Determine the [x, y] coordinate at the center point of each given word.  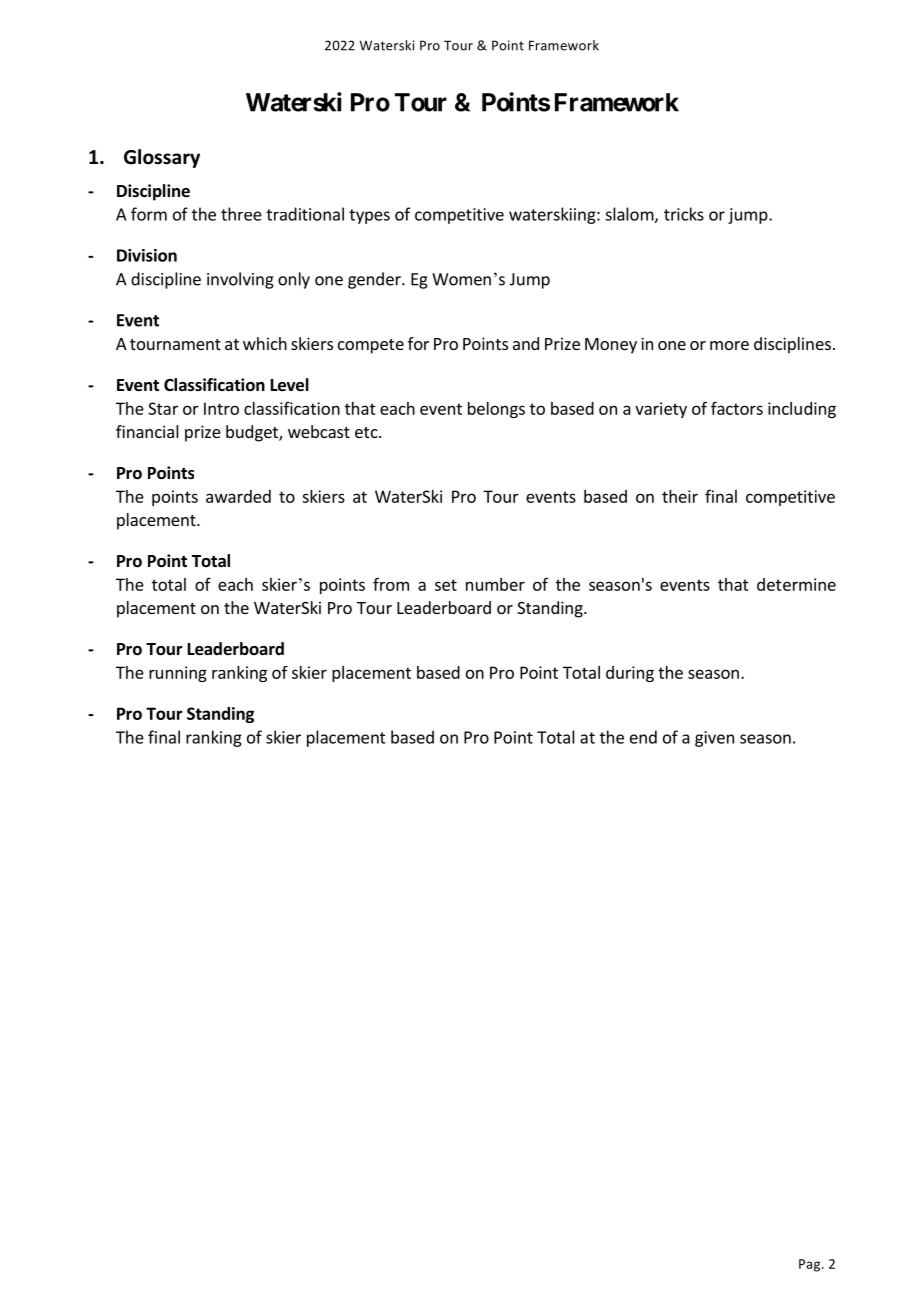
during [630, 674]
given [714, 739]
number [495, 584]
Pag [811, 1265]
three [241, 214]
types [369, 216]
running [178, 674]
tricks [684, 214]
